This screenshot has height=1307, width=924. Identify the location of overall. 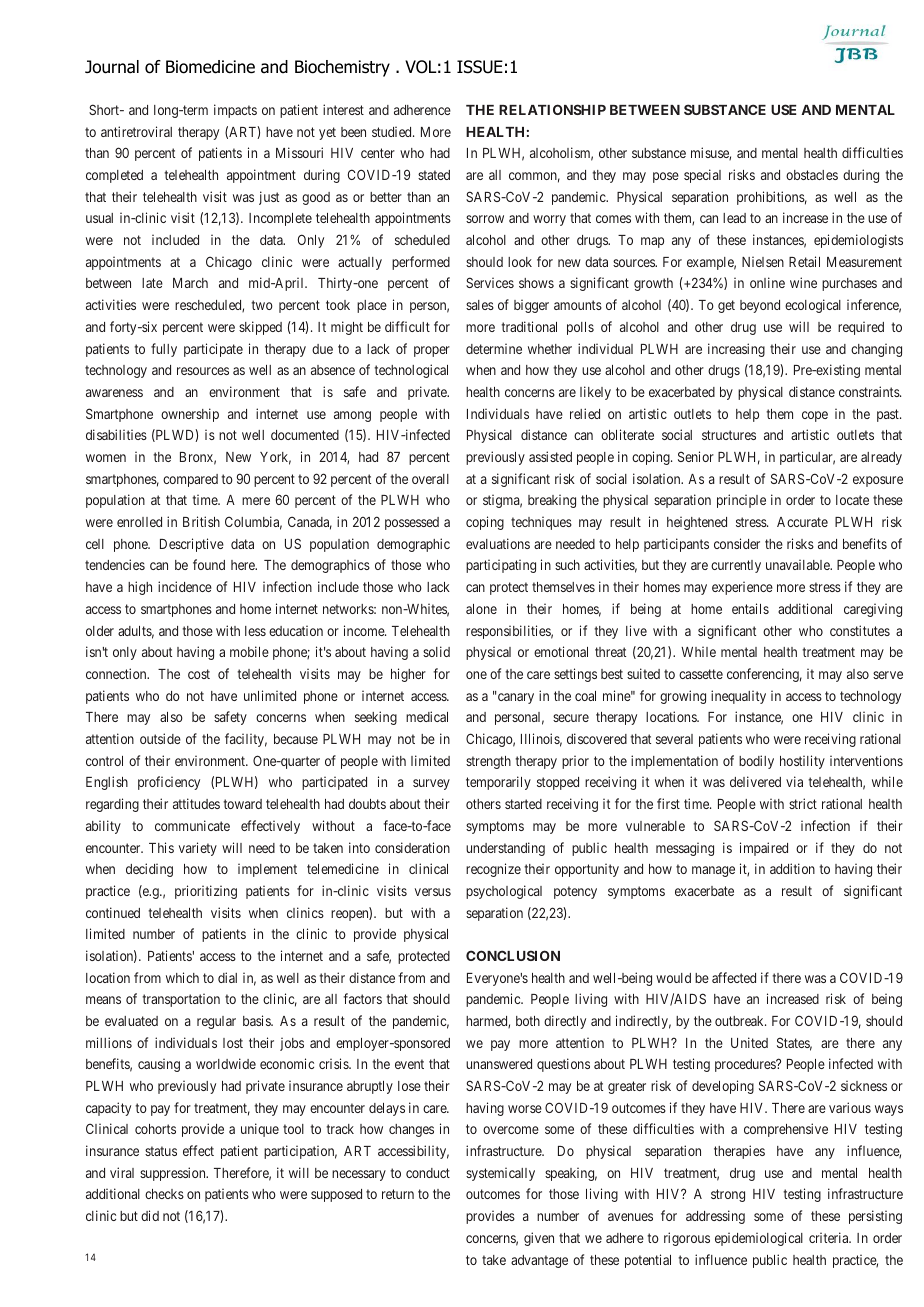
(430, 479).
